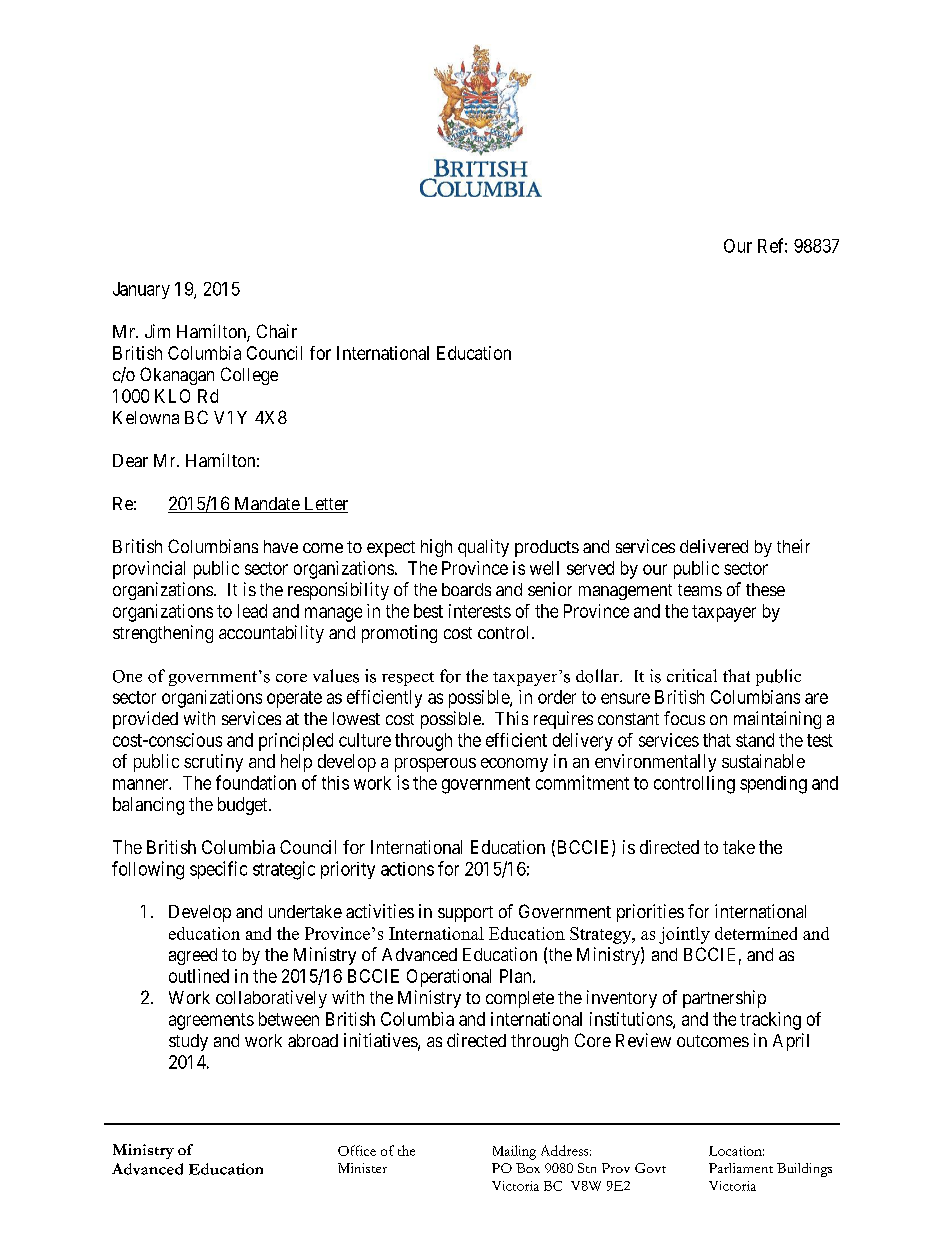 Image resolution: width=952 pixels, height=1233 pixels. What do you see at coordinates (357, 1150) in the page?
I see `Office` at bounding box center [357, 1150].
